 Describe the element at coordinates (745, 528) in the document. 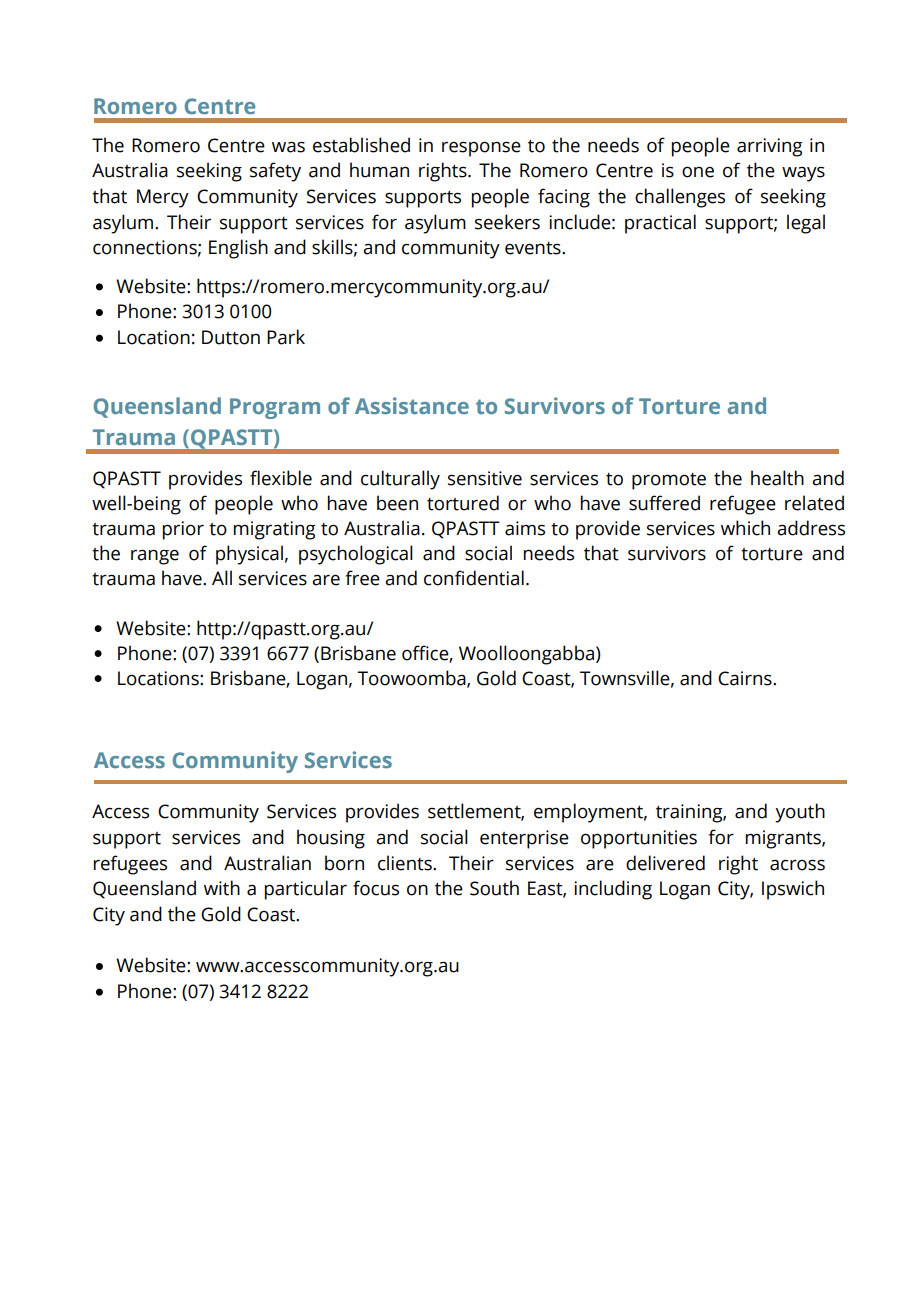

I see `which` at that location.
